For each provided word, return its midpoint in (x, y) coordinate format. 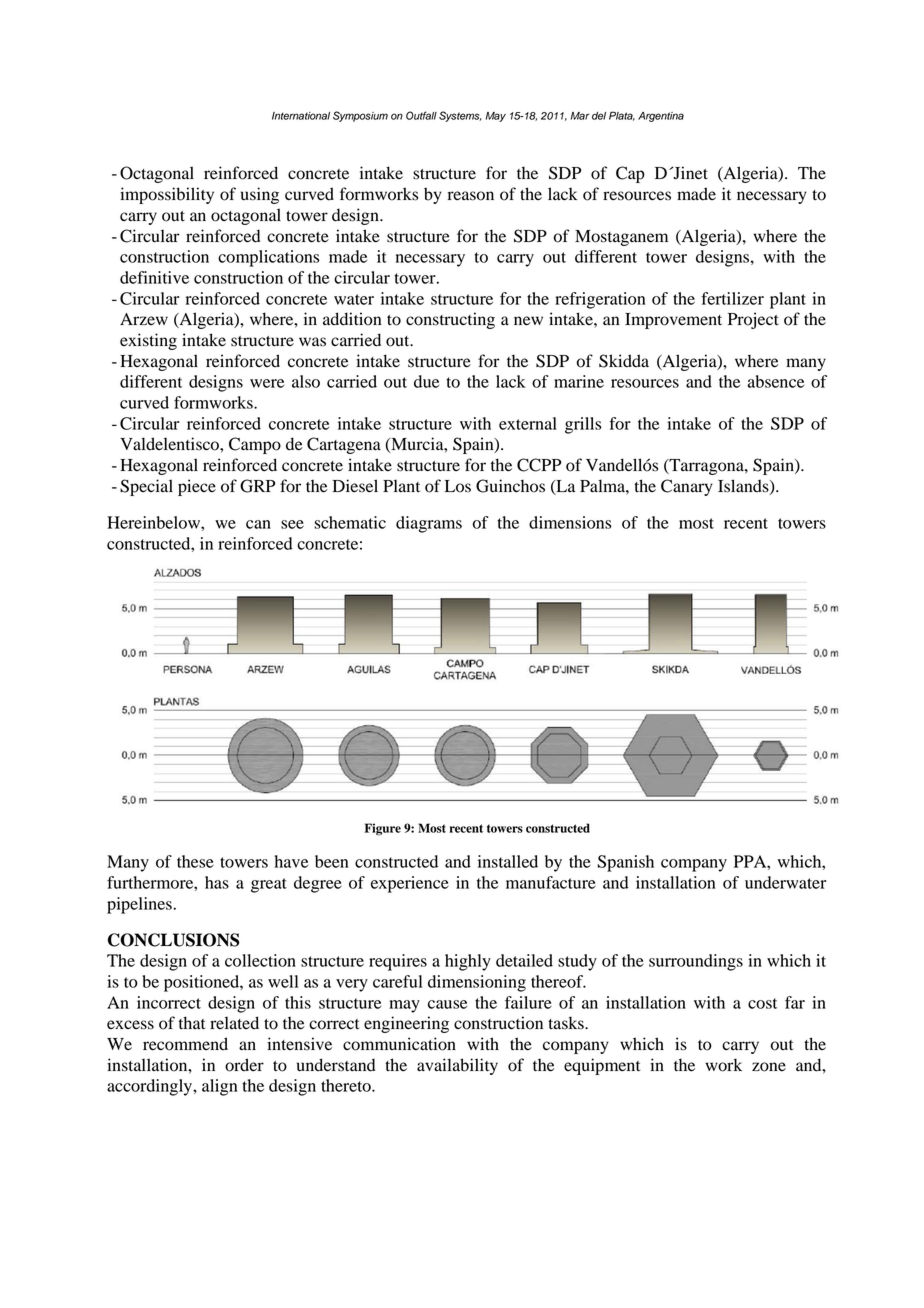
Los (458, 486)
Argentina (661, 117)
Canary (687, 487)
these (195, 861)
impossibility (167, 195)
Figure (382, 829)
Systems (460, 116)
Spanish (625, 863)
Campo (255, 445)
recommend (185, 1044)
